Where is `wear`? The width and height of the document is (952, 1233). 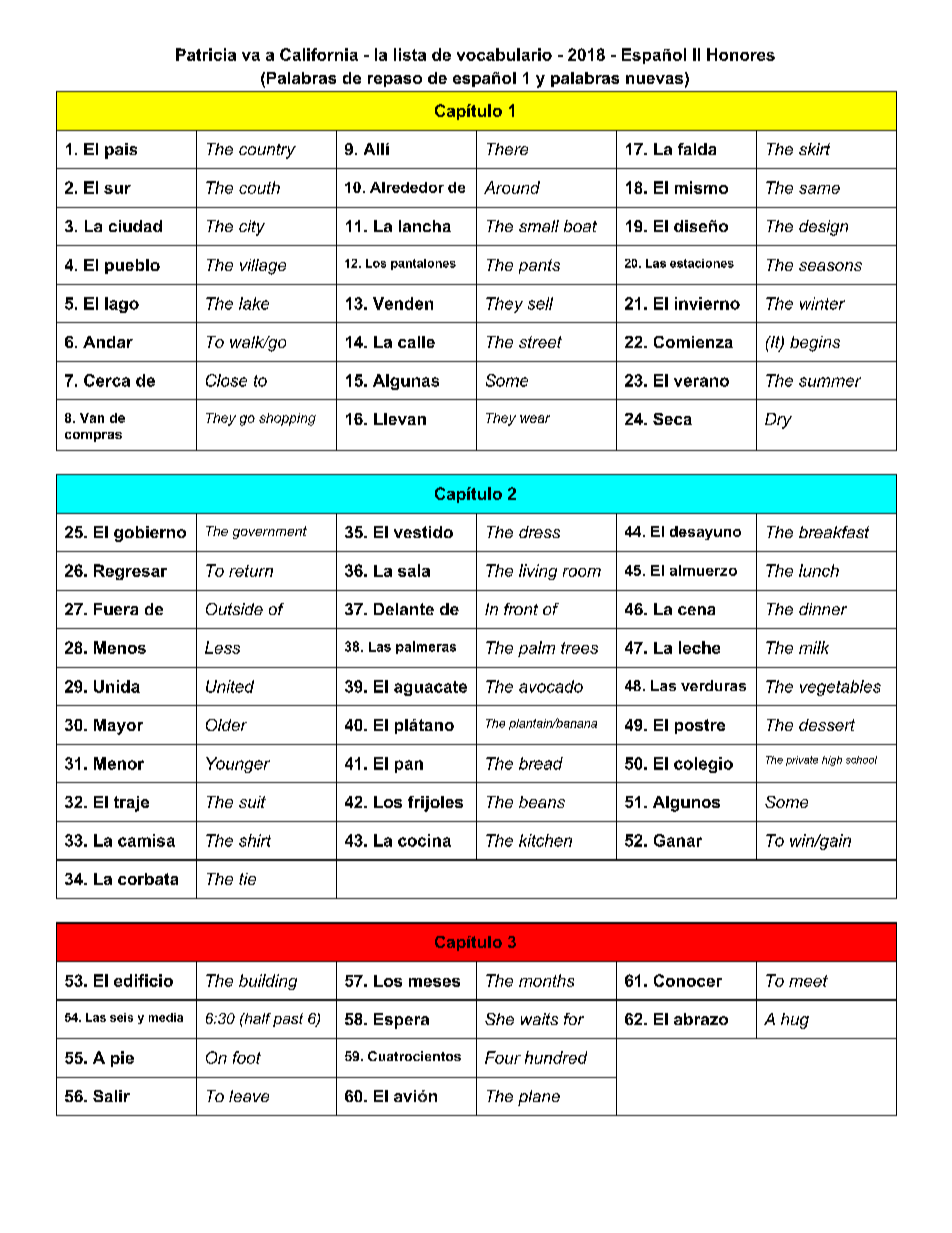 wear is located at coordinates (535, 419).
